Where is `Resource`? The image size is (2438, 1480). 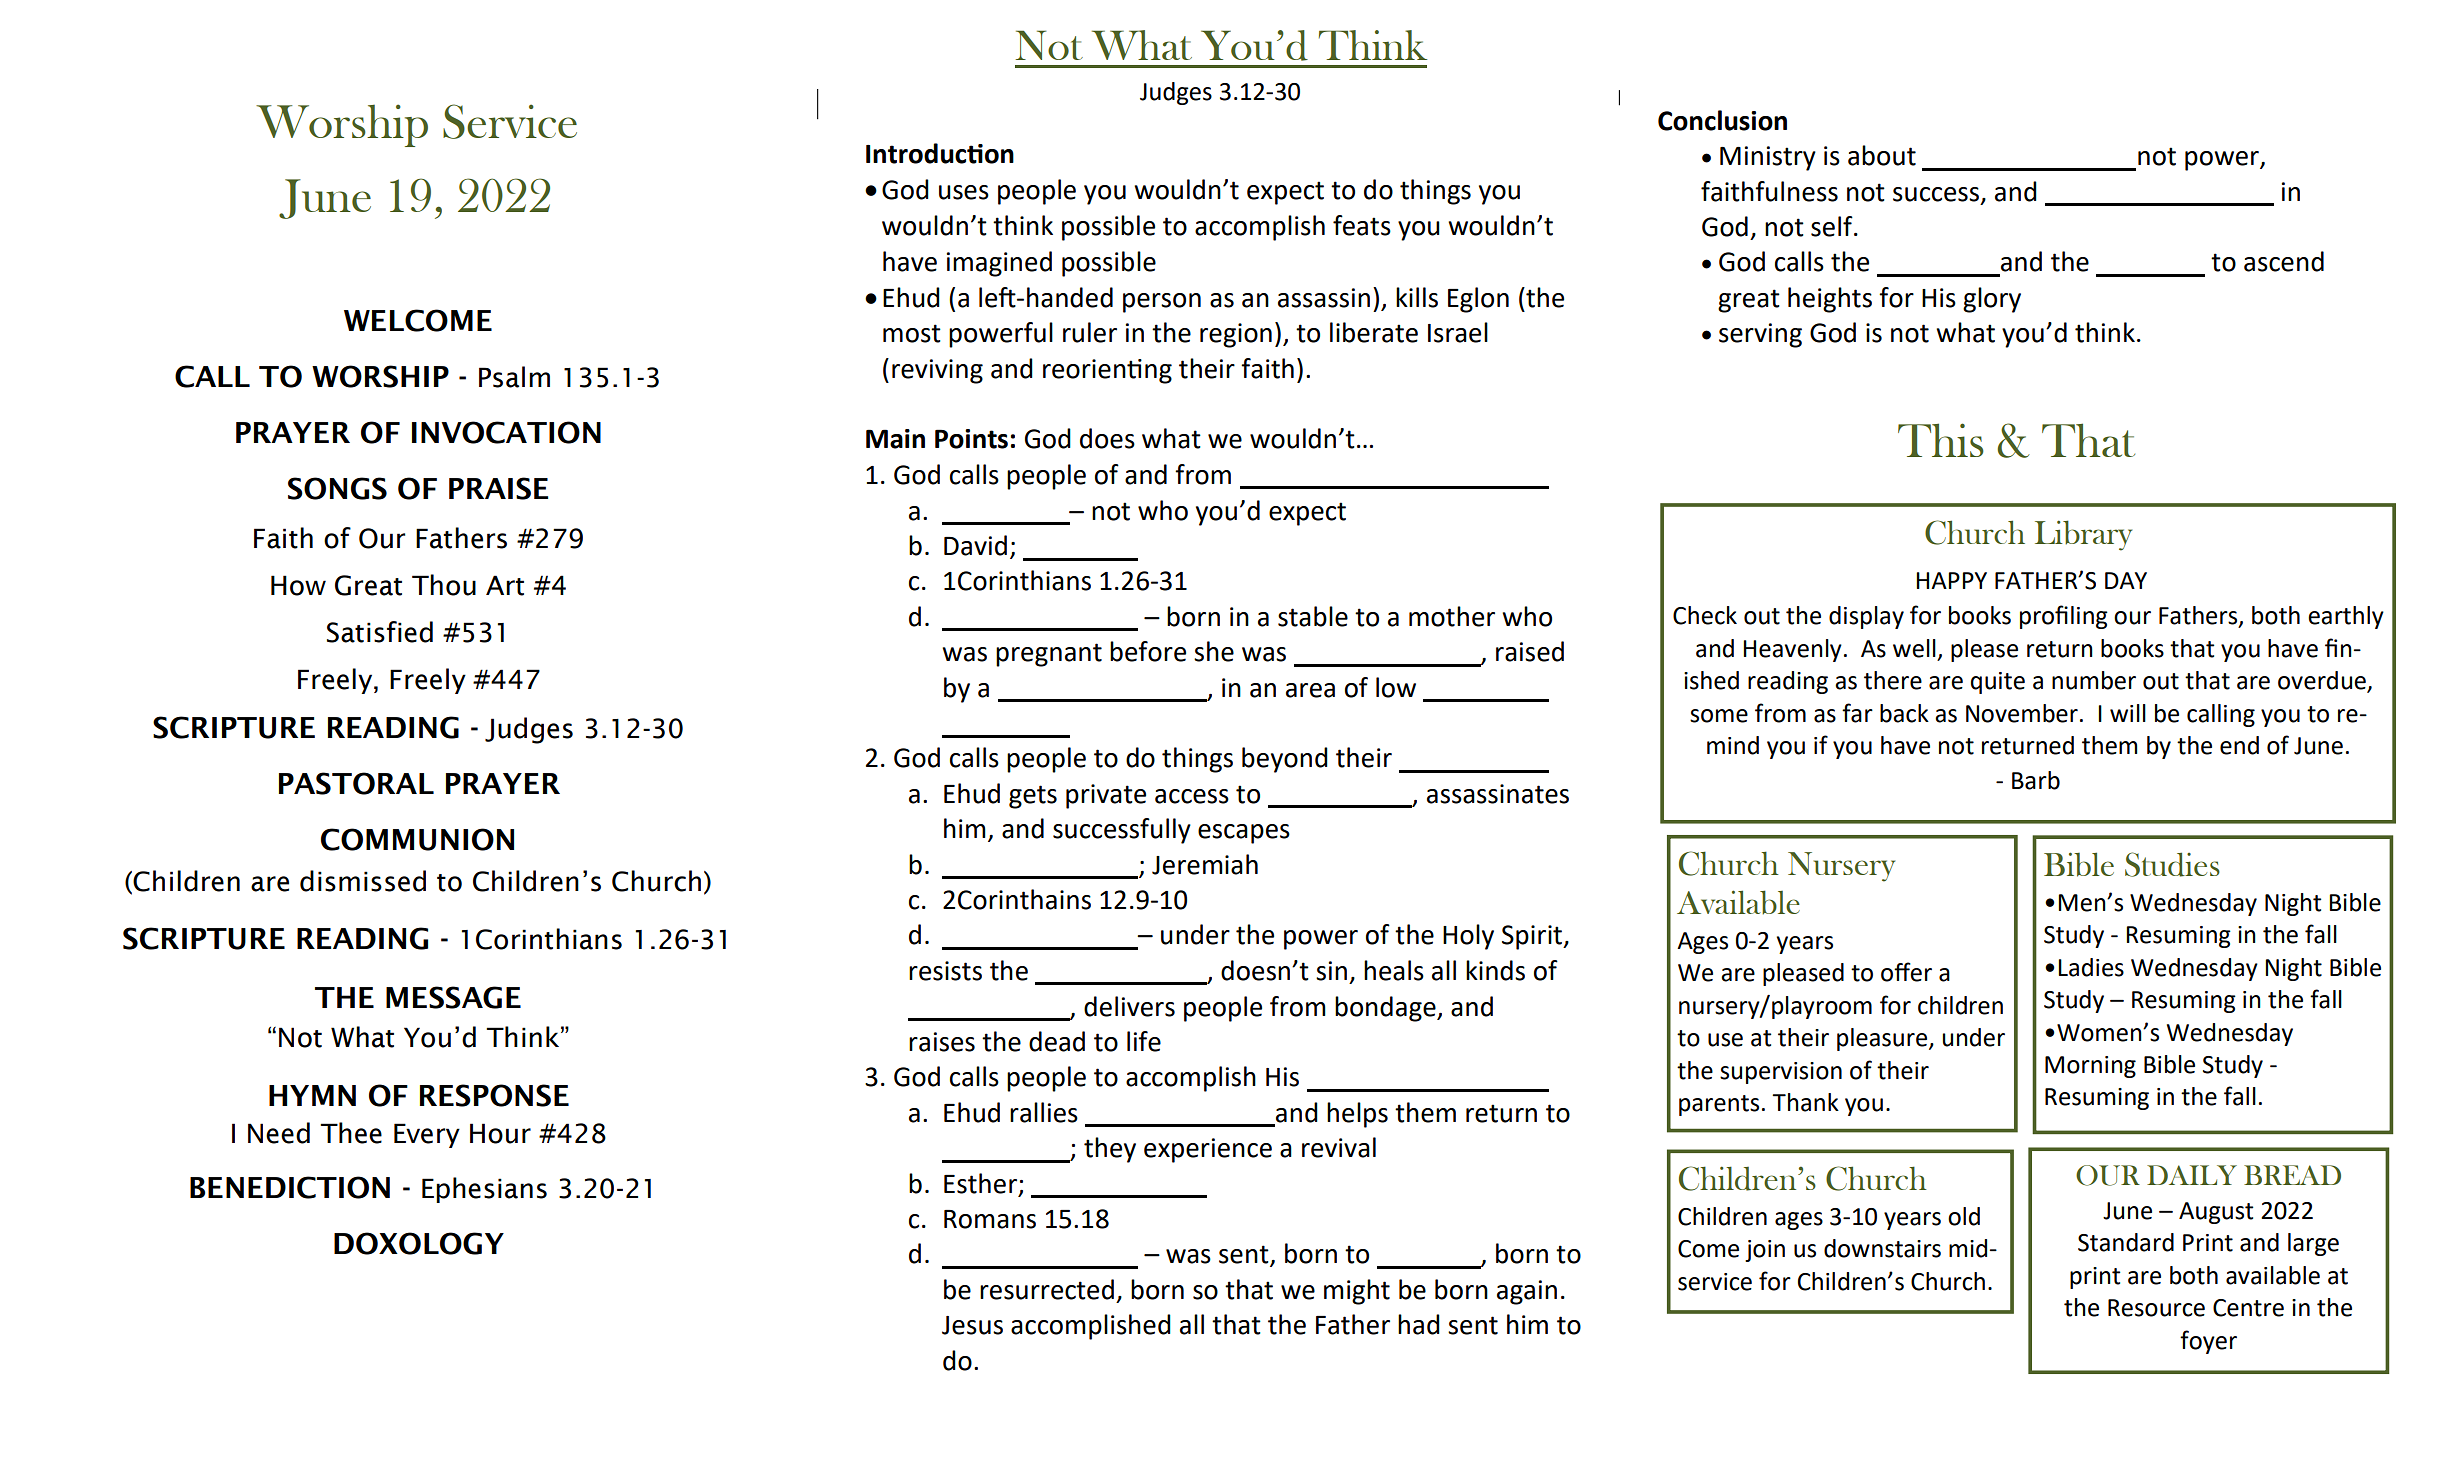
Resource is located at coordinates (2156, 1308).
